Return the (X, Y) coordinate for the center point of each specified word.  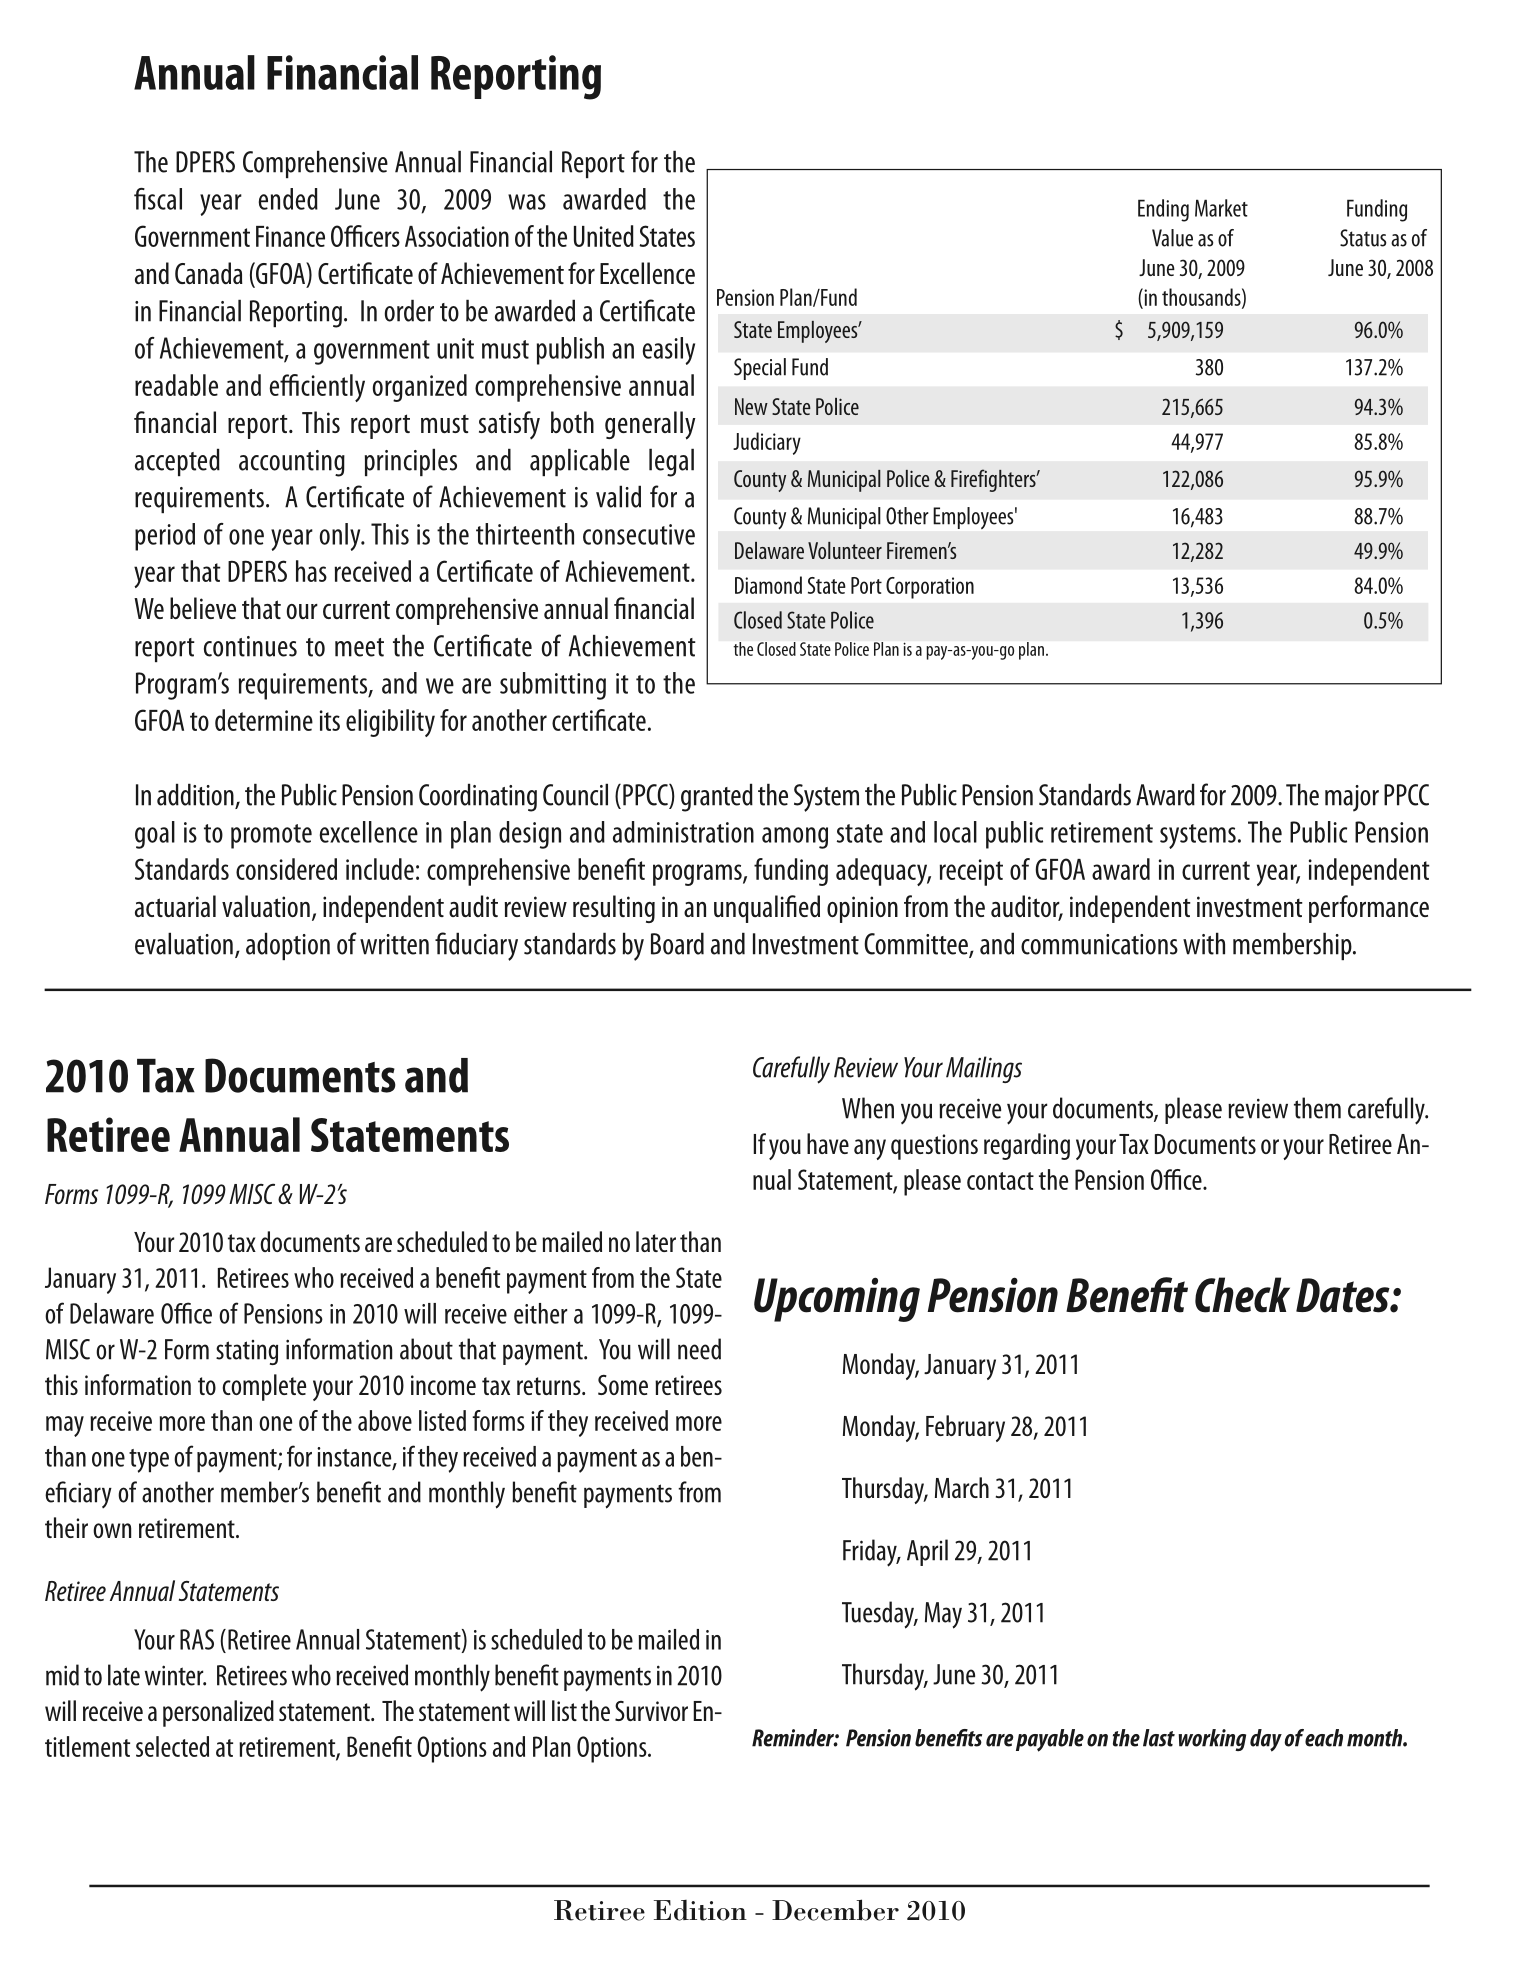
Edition (700, 1910)
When (868, 1108)
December (835, 1910)
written (394, 944)
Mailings (984, 1069)
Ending (1163, 210)
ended (288, 199)
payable (1050, 1740)
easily (669, 351)
